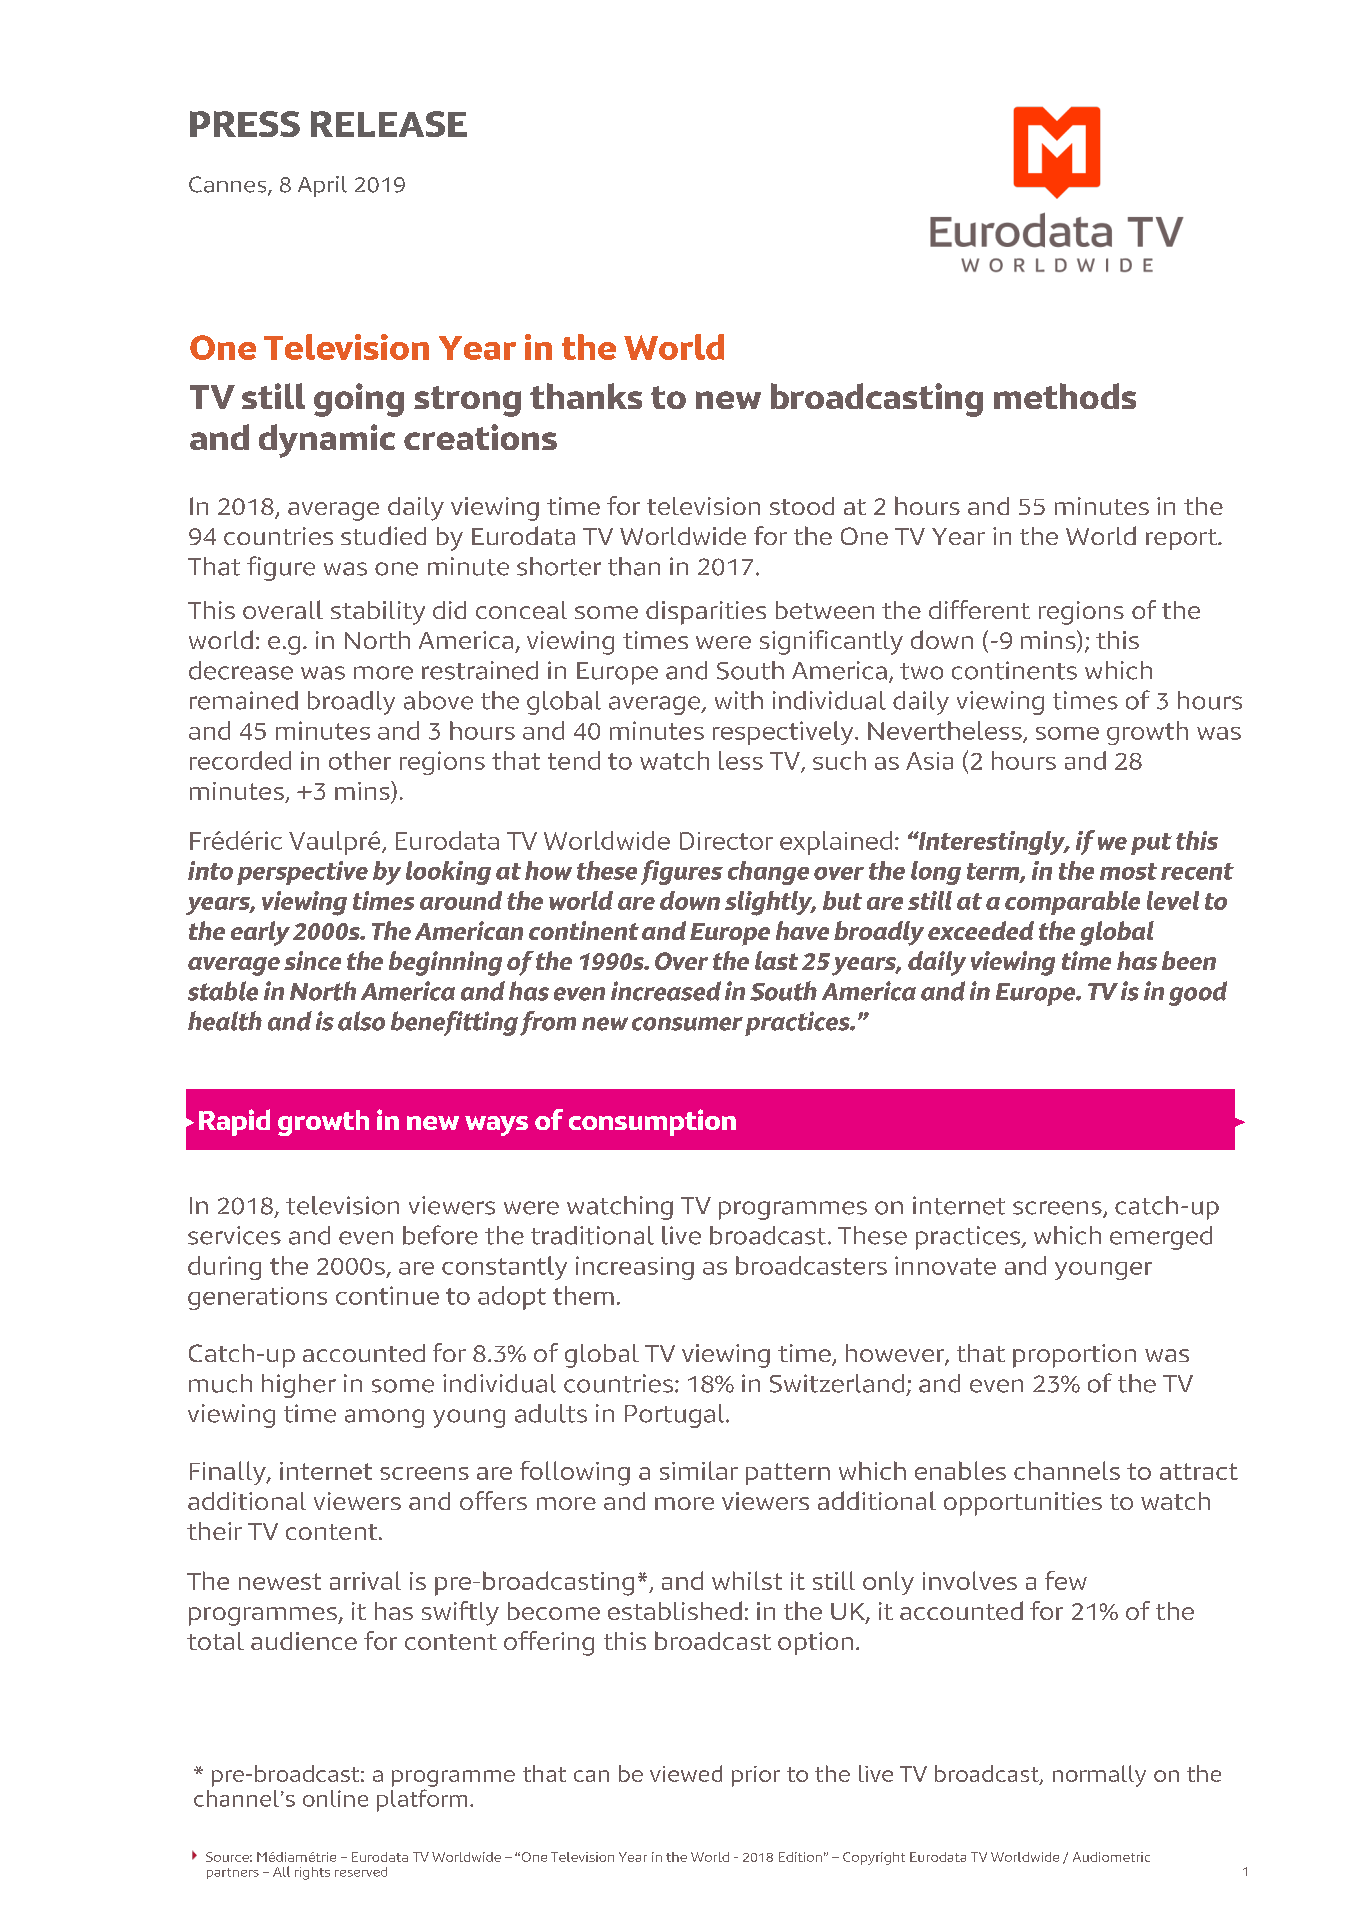 Image resolution: width=1359 pixels, height=1921 pixels. I want to click on report, so click(1182, 539).
